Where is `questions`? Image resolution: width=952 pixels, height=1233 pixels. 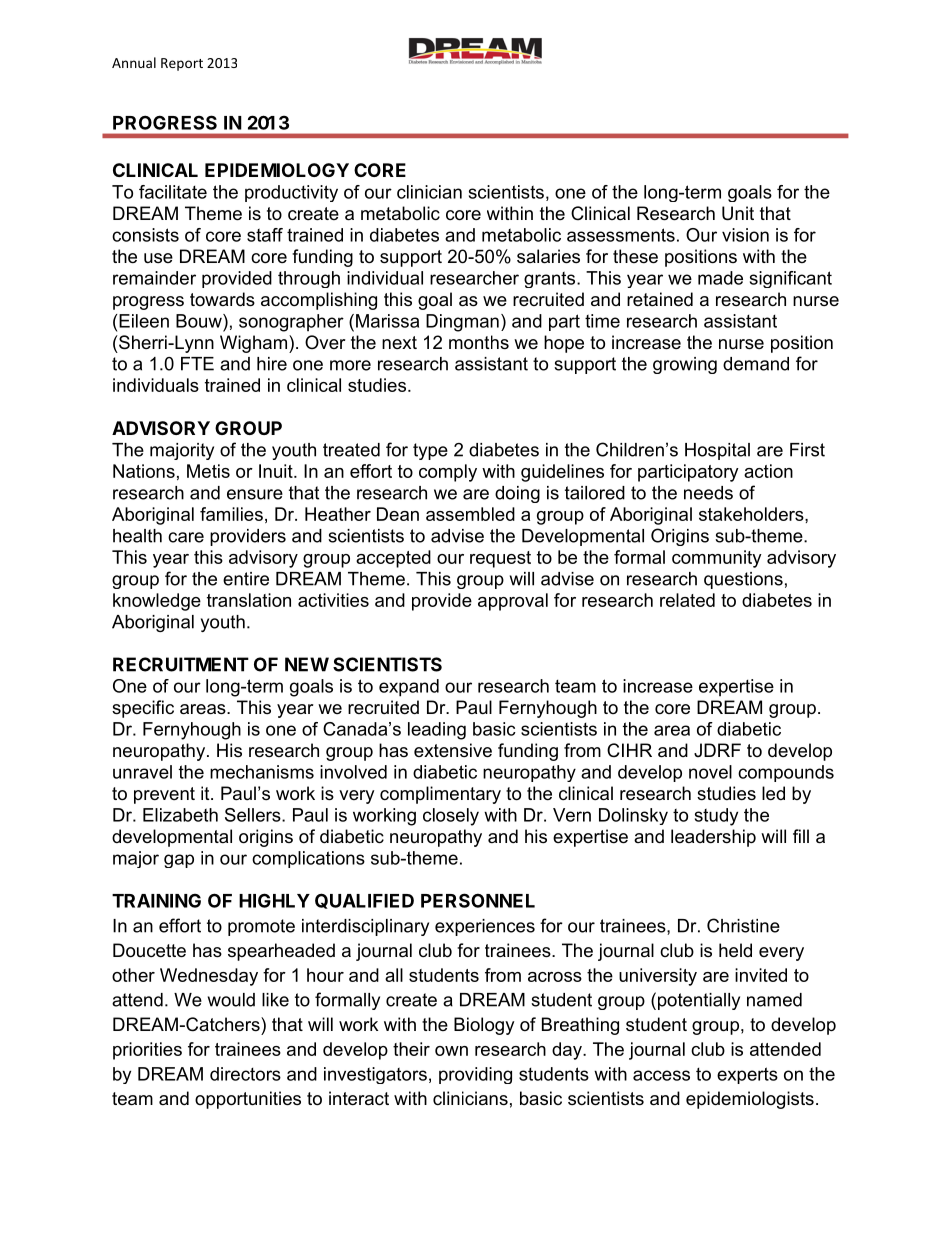 questions is located at coordinates (743, 580).
